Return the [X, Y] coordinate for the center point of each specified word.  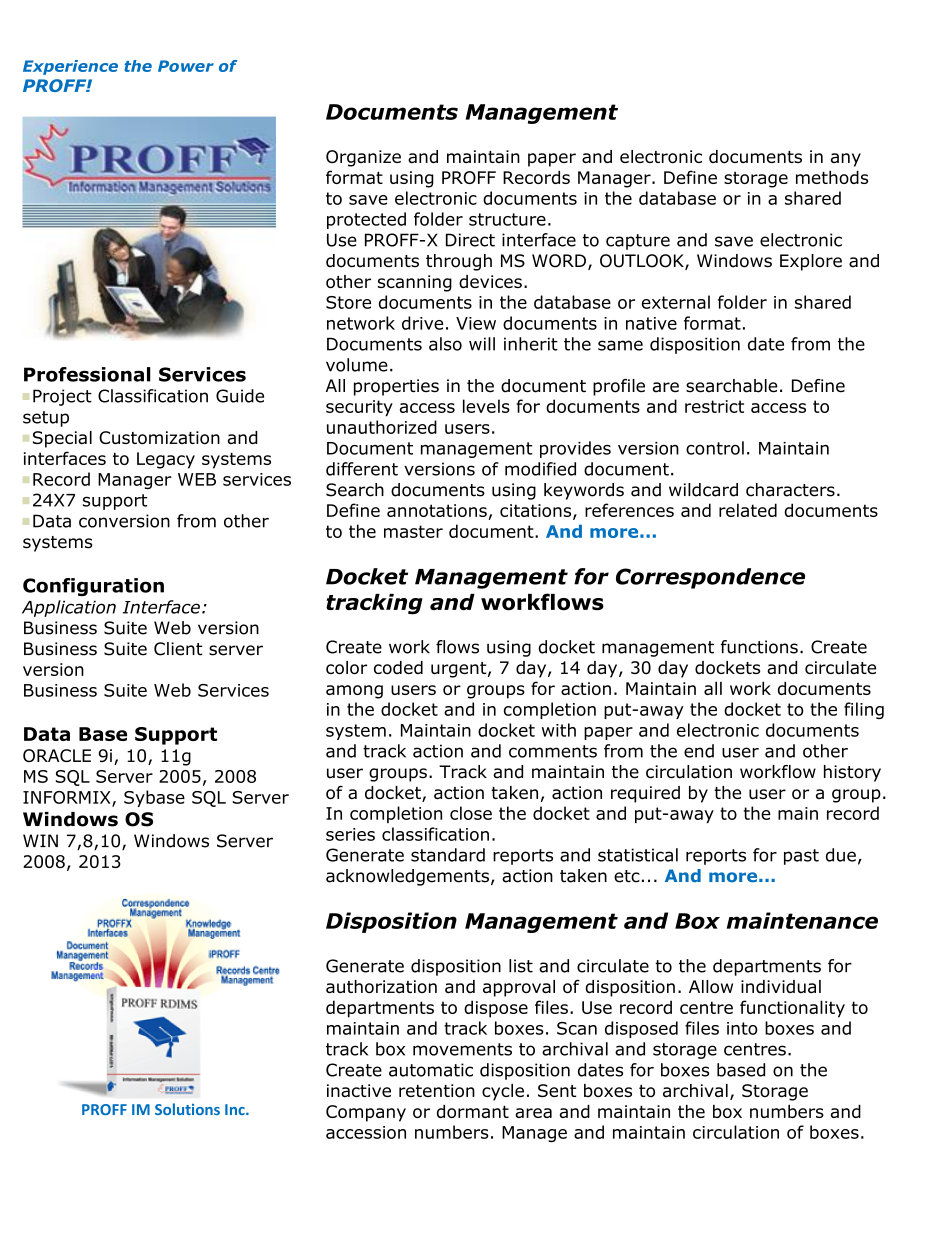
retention [437, 1090]
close [471, 813]
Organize [363, 158]
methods [832, 177]
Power [186, 66]
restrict [714, 406]
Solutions [187, 1109]
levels [486, 406]
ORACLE [57, 755]
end [699, 751]
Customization [159, 437]
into [742, 1028]
